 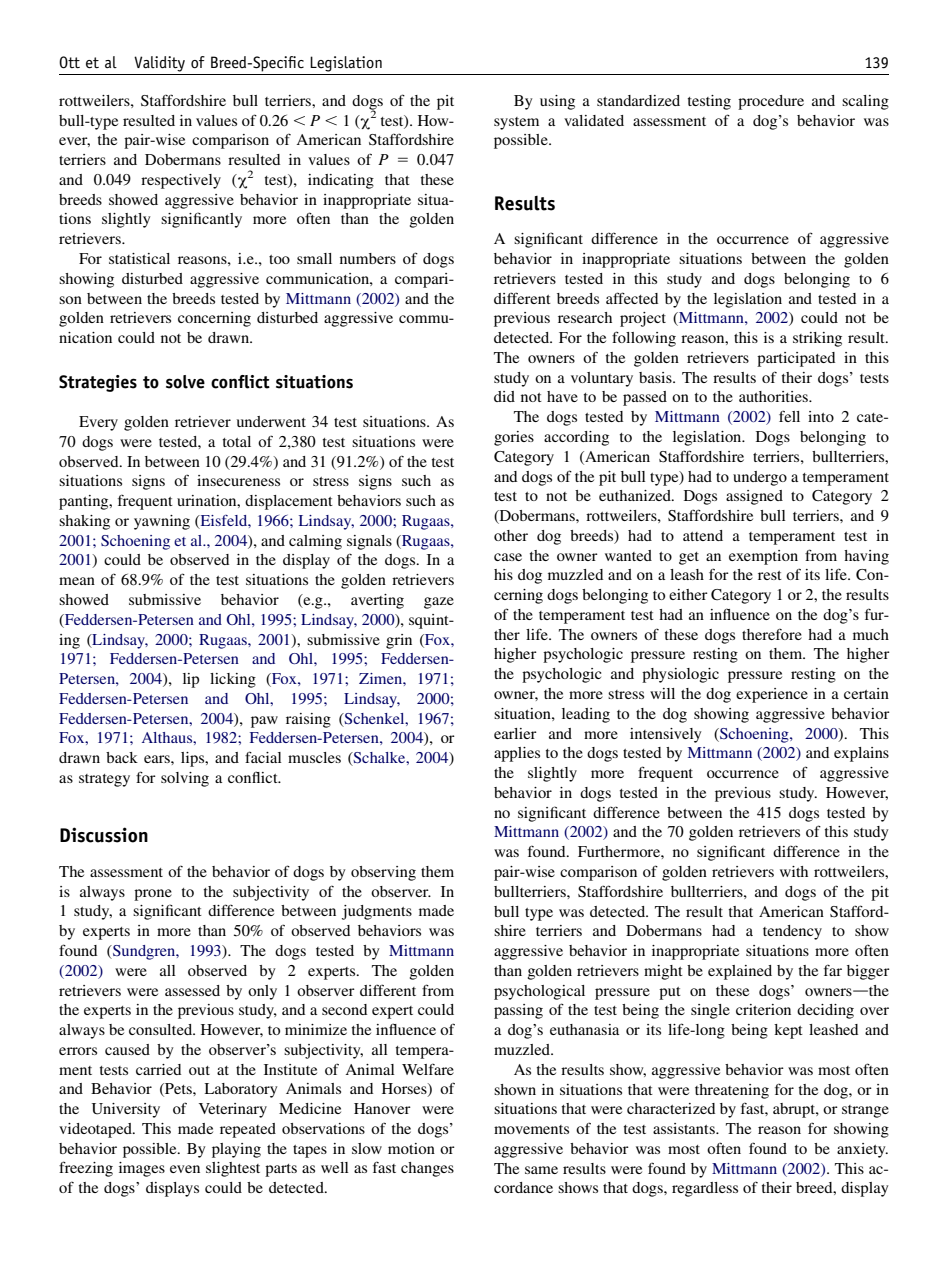 What do you see at coordinates (504, 396) in the page?
I see `did` at bounding box center [504, 396].
